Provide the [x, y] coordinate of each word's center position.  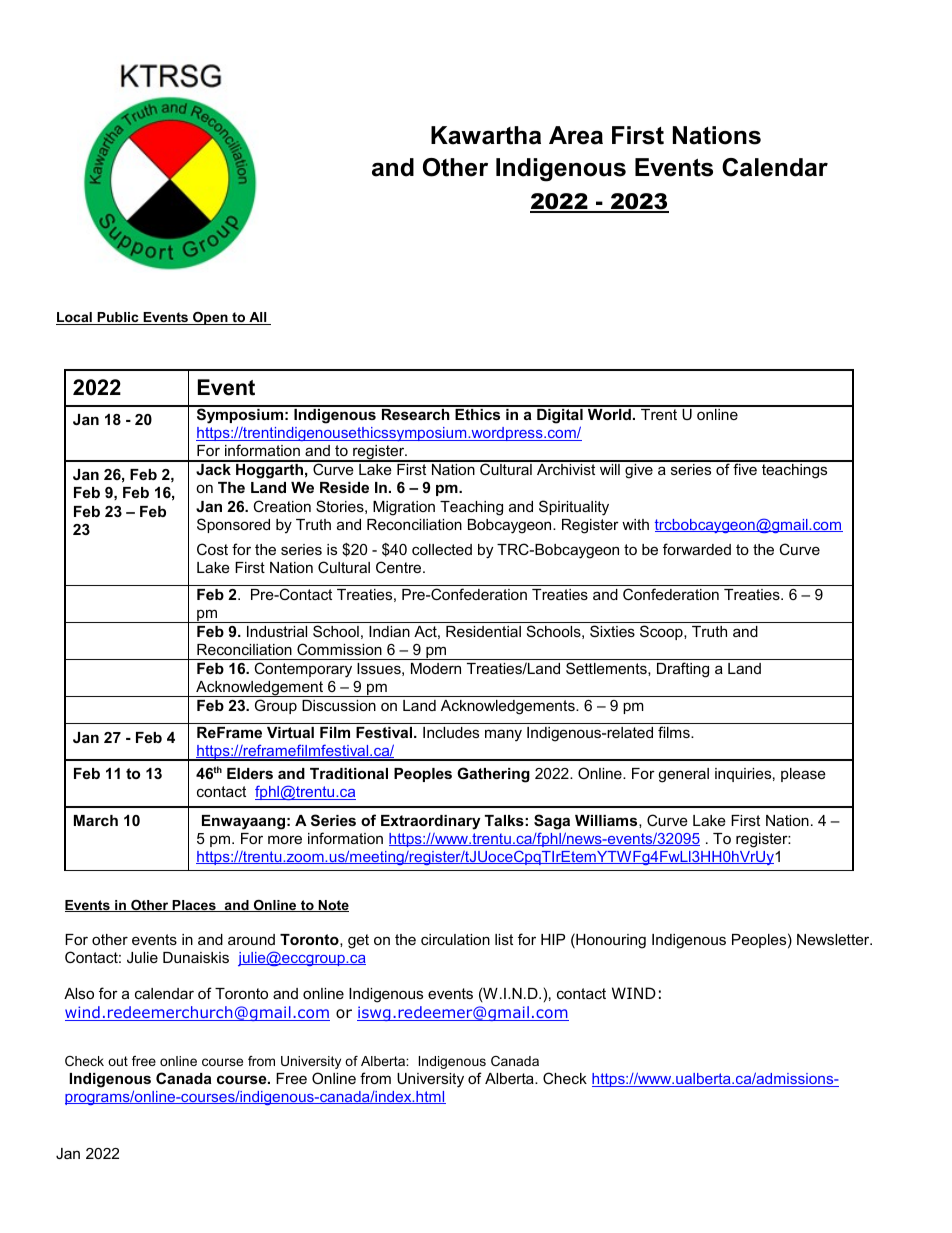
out [118, 1061]
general [683, 775]
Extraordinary [431, 822]
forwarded [697, 549]
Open [210, 318]
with [635, 524]
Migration [404, 508]
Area [576, 135]
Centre [400, 567]
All [258, 318]
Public [118, 318]
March [96, 820]
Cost [212, 549]
